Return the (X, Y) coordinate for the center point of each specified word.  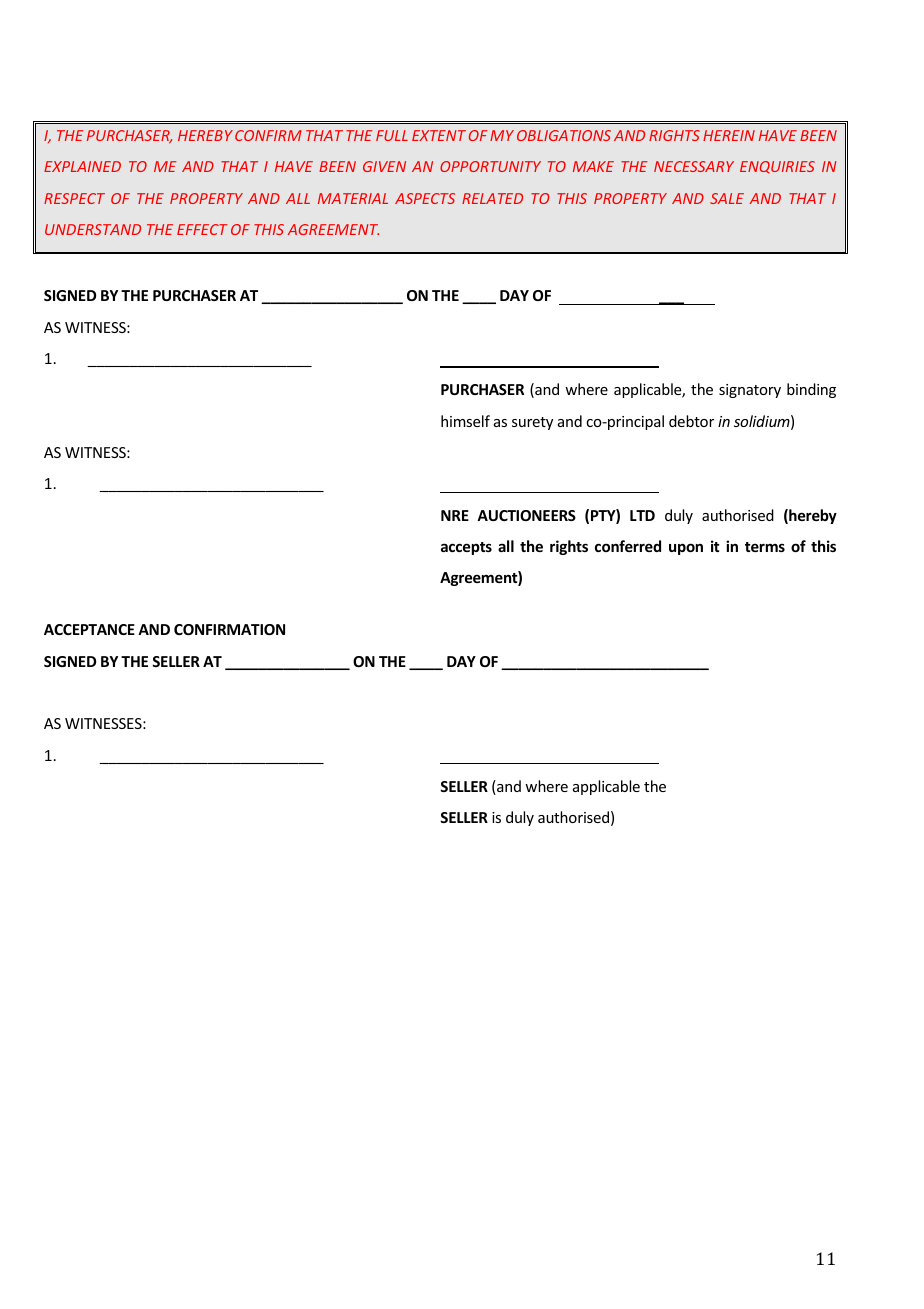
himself (465, 421)
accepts (466, 548)
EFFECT (202, 229)
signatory (750, 391)
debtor (691, 421)
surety (532, 423)
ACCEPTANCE (89, 629)
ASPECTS (425, 198)
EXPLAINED (82, 166)
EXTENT (439, 135)
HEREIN (729, 135)
